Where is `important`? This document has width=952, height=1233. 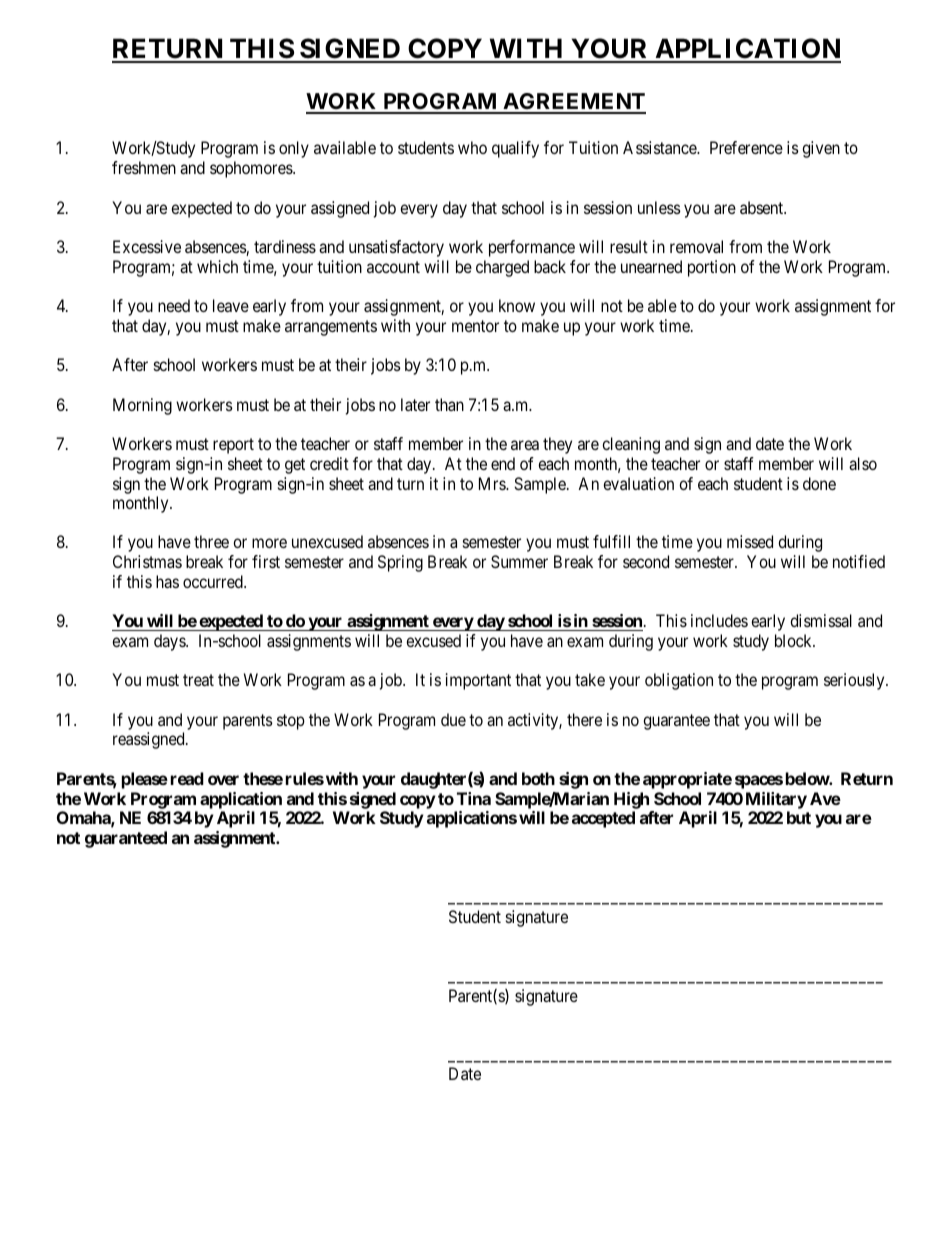
important is located at coordinates (478, 681).
